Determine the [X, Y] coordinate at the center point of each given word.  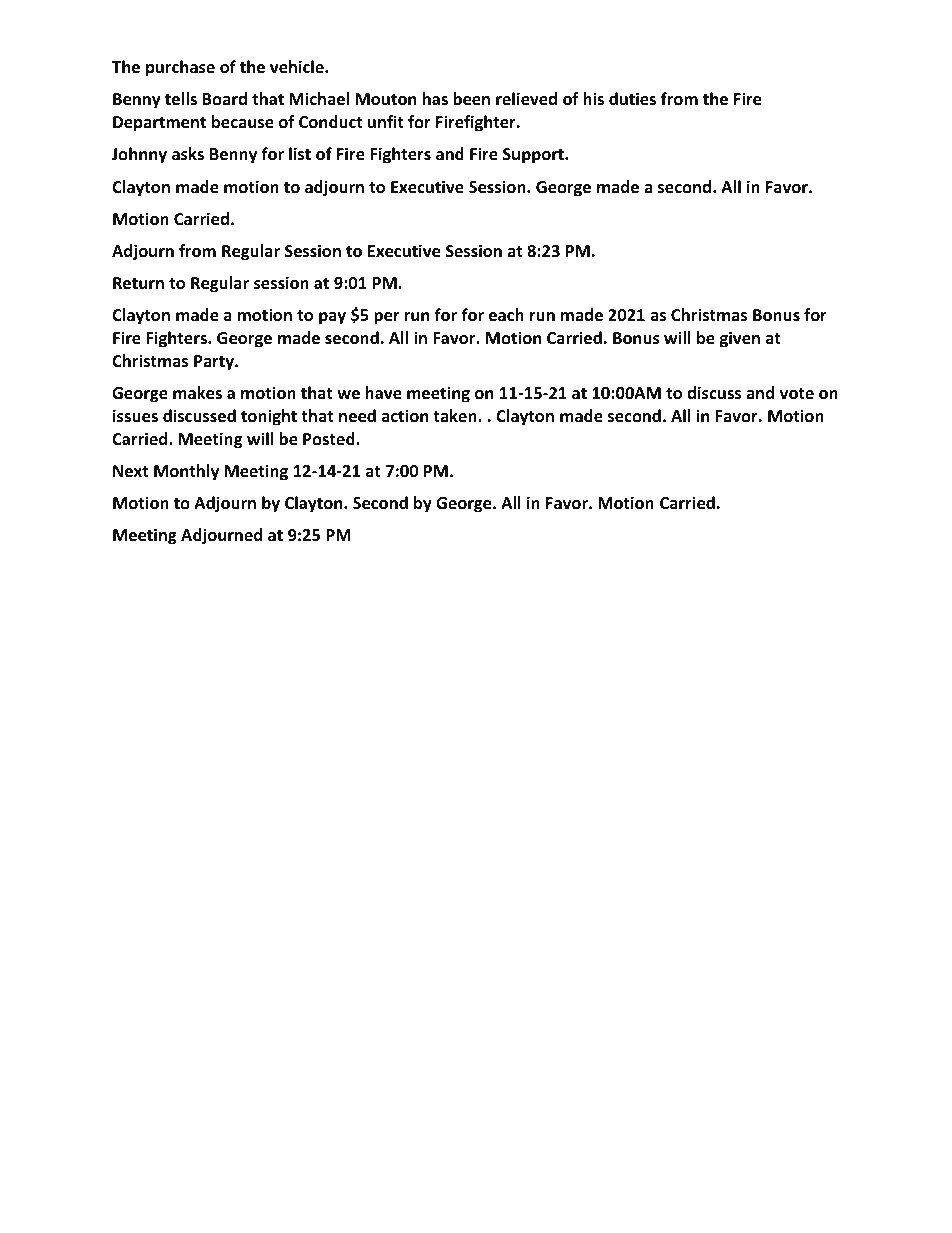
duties [632, 99]
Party [215, 363]
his [593, 98]
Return [138, 283]
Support [534, 156]
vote [797, 394]
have [383, 393]
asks [188, 154]
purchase [180, 68]
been [471, 99]
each [506, 315]
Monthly [186, 472]
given [740, 339]
